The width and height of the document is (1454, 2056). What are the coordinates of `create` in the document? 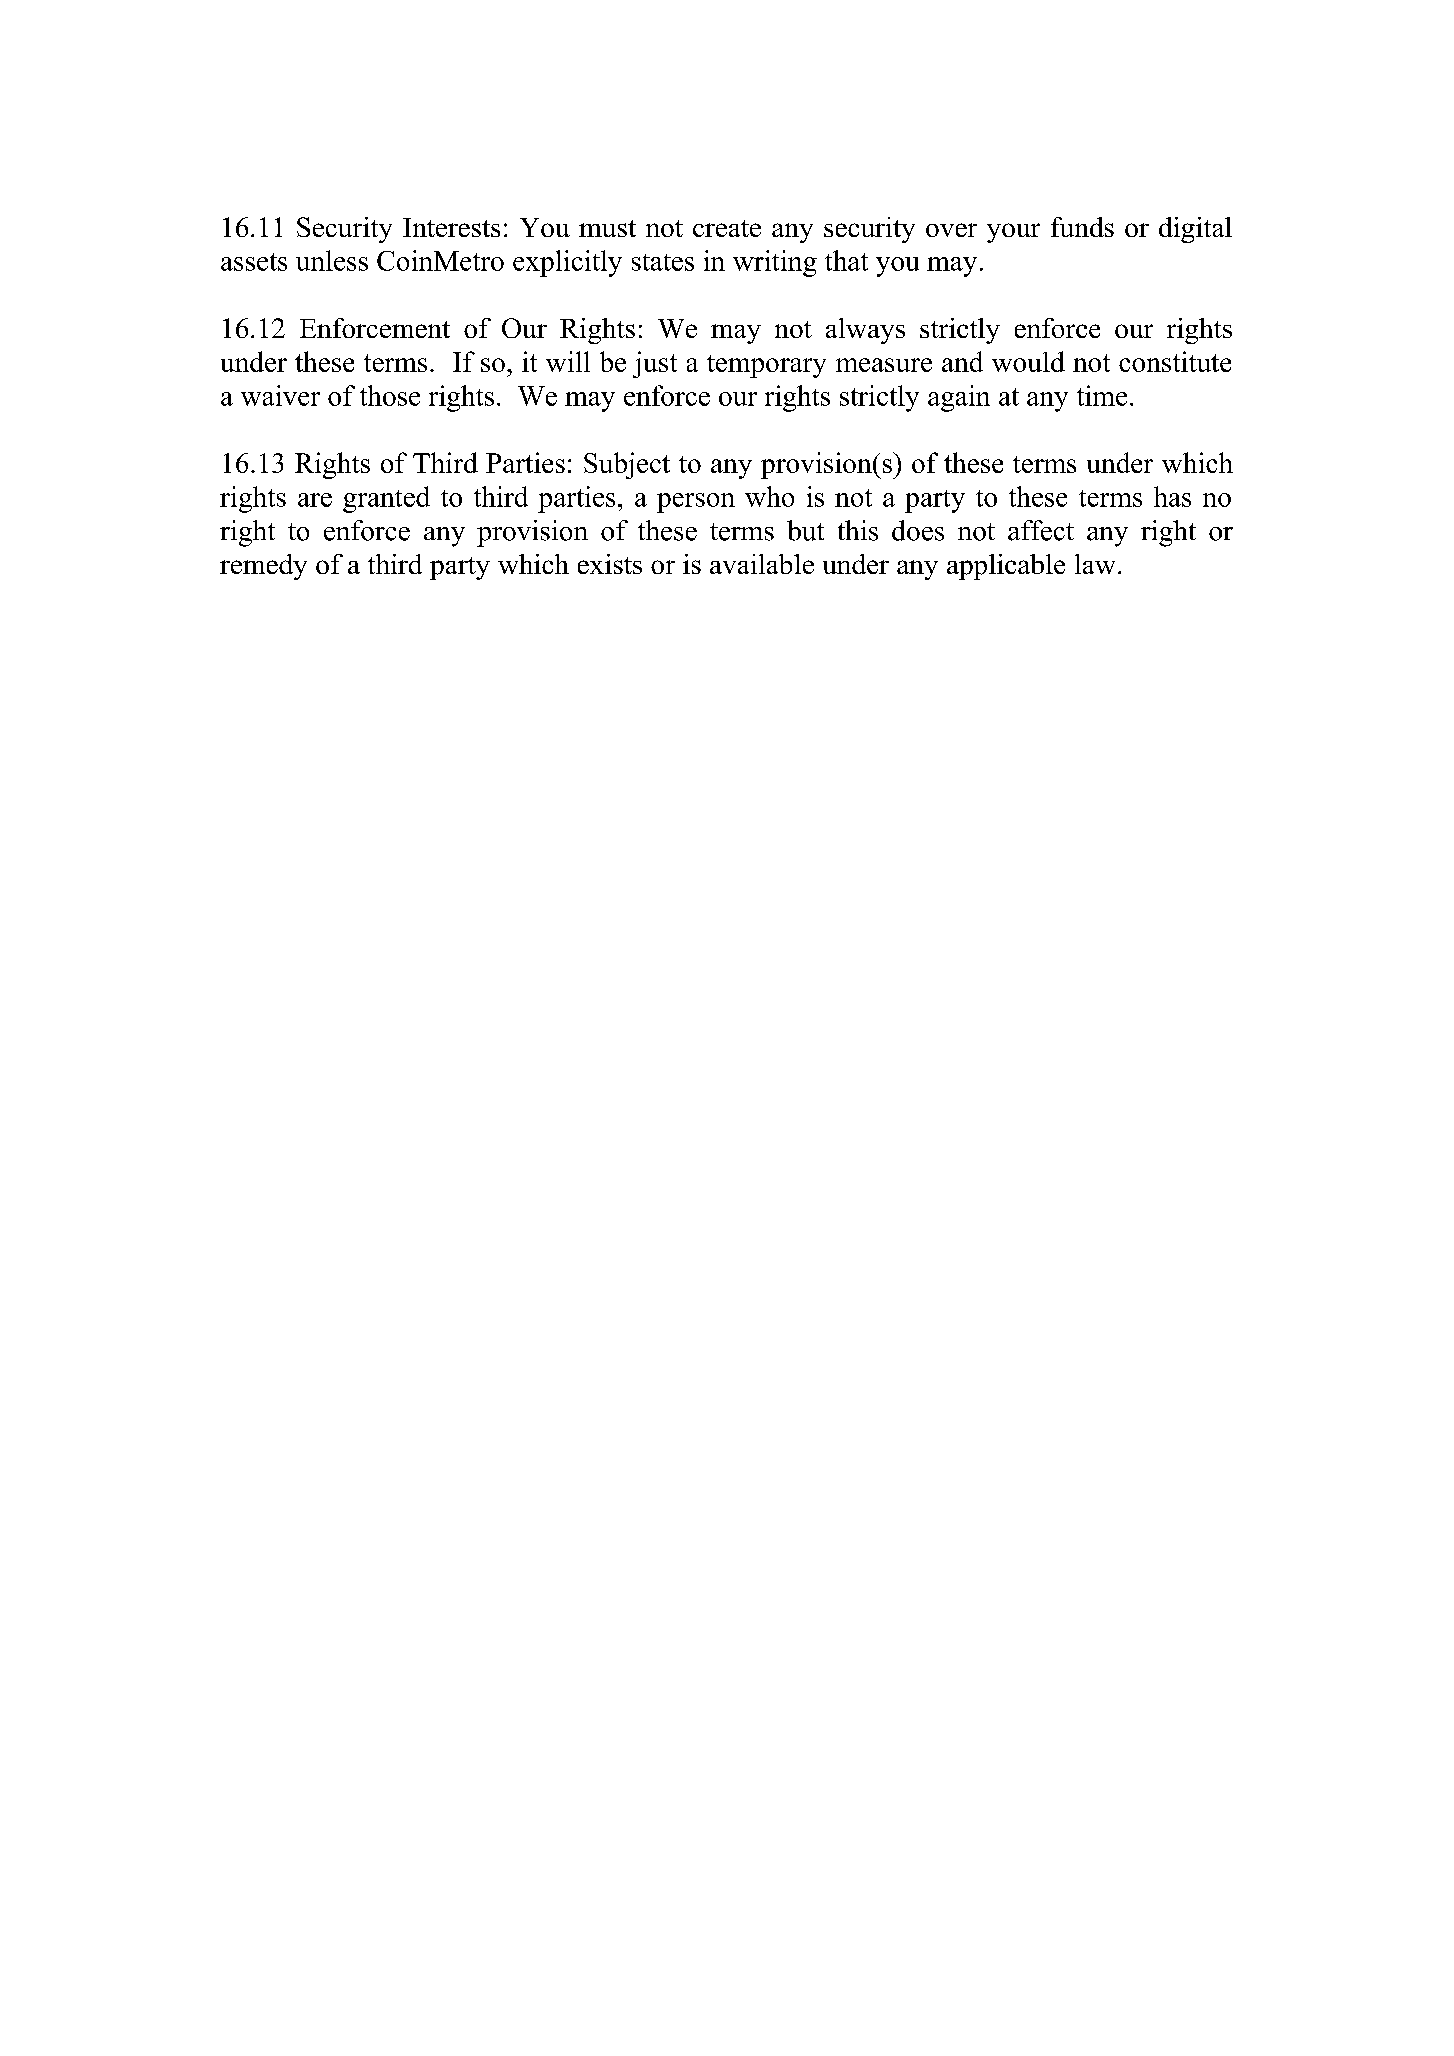 It's located at (727, 228).
